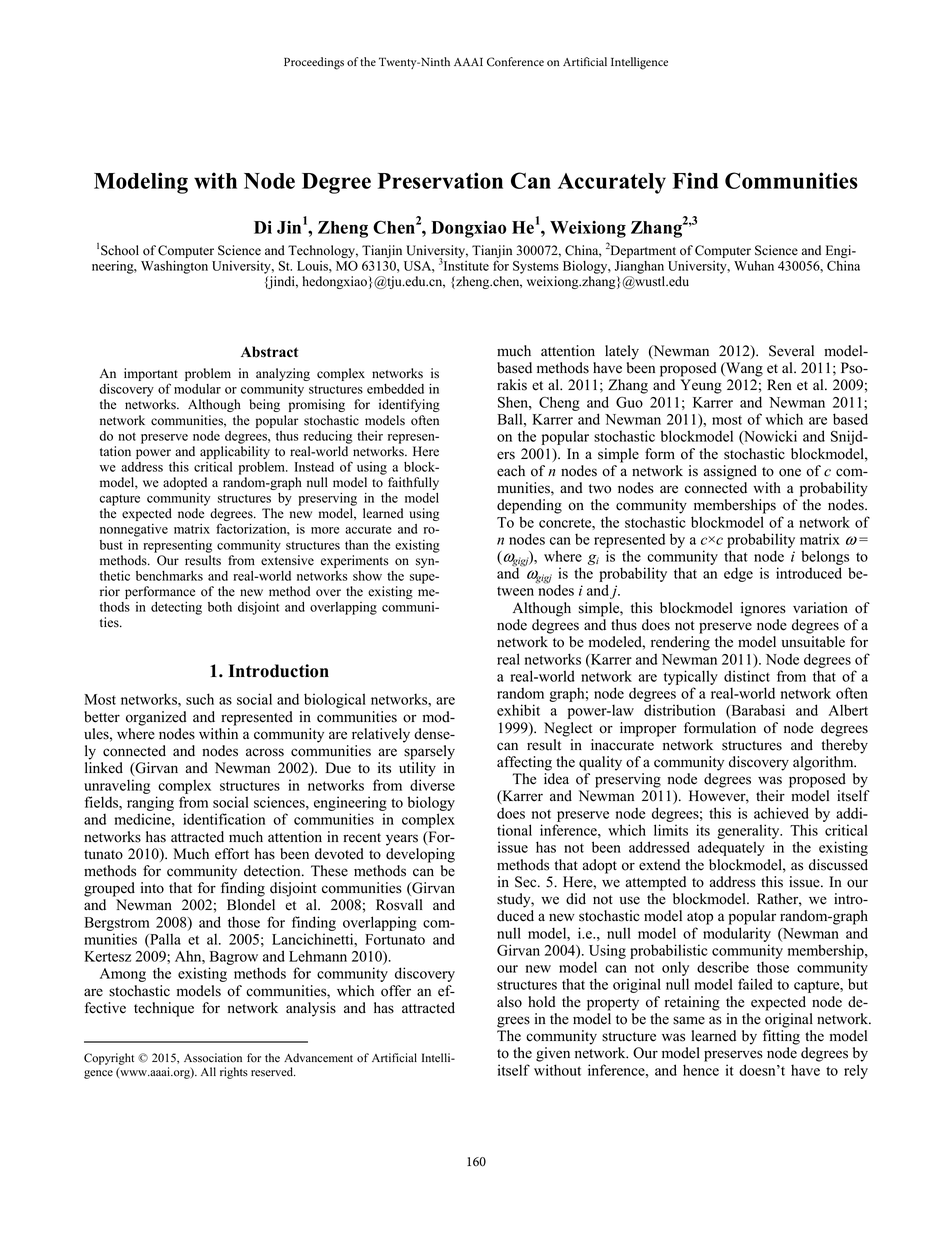 Image resolution: width=952 pixels, height=1233 pixels. Describe the element at coordinates (213, 1058) in the document. I see `Association` at that location.
